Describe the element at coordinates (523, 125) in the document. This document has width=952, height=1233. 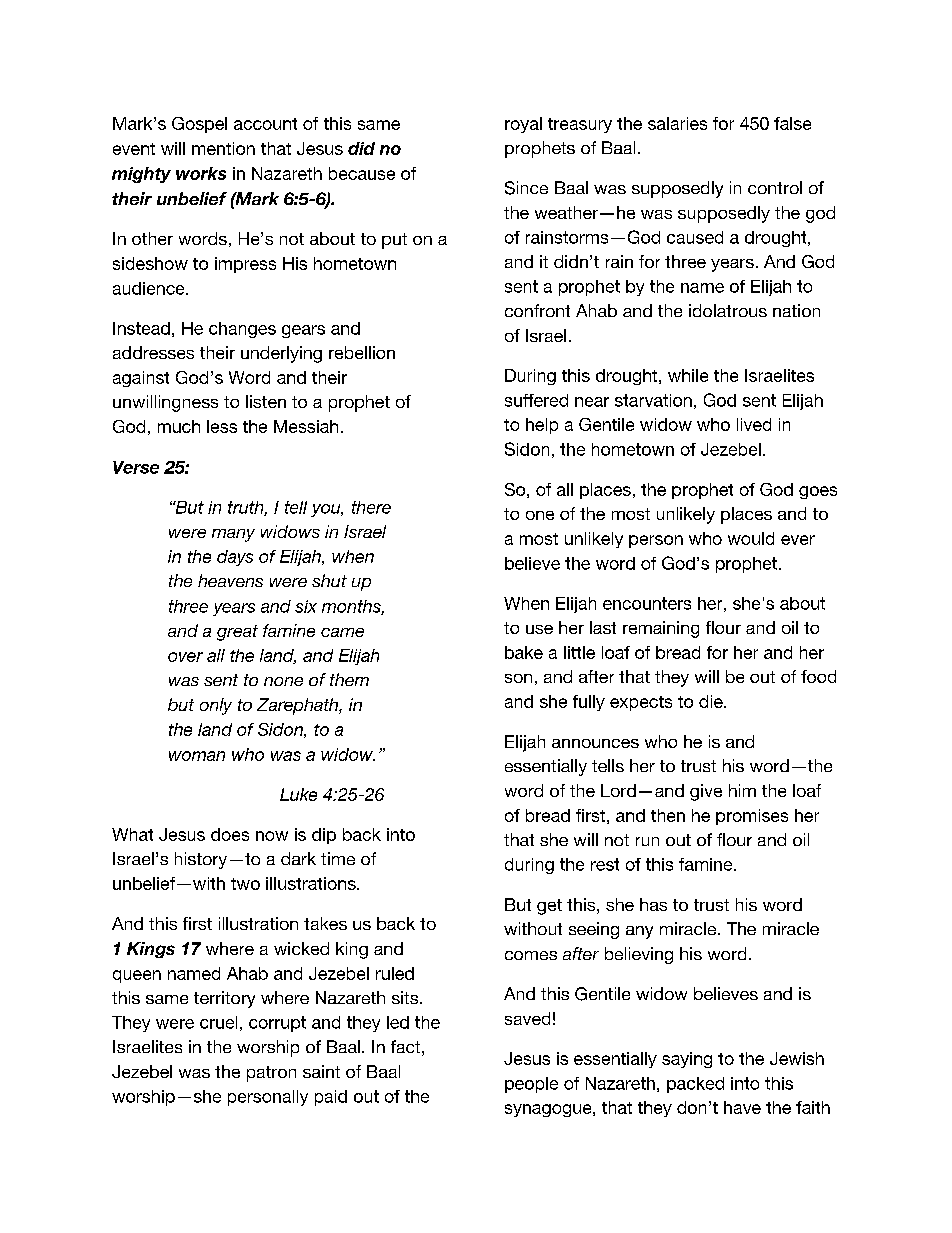
I see `royal` at that location.
